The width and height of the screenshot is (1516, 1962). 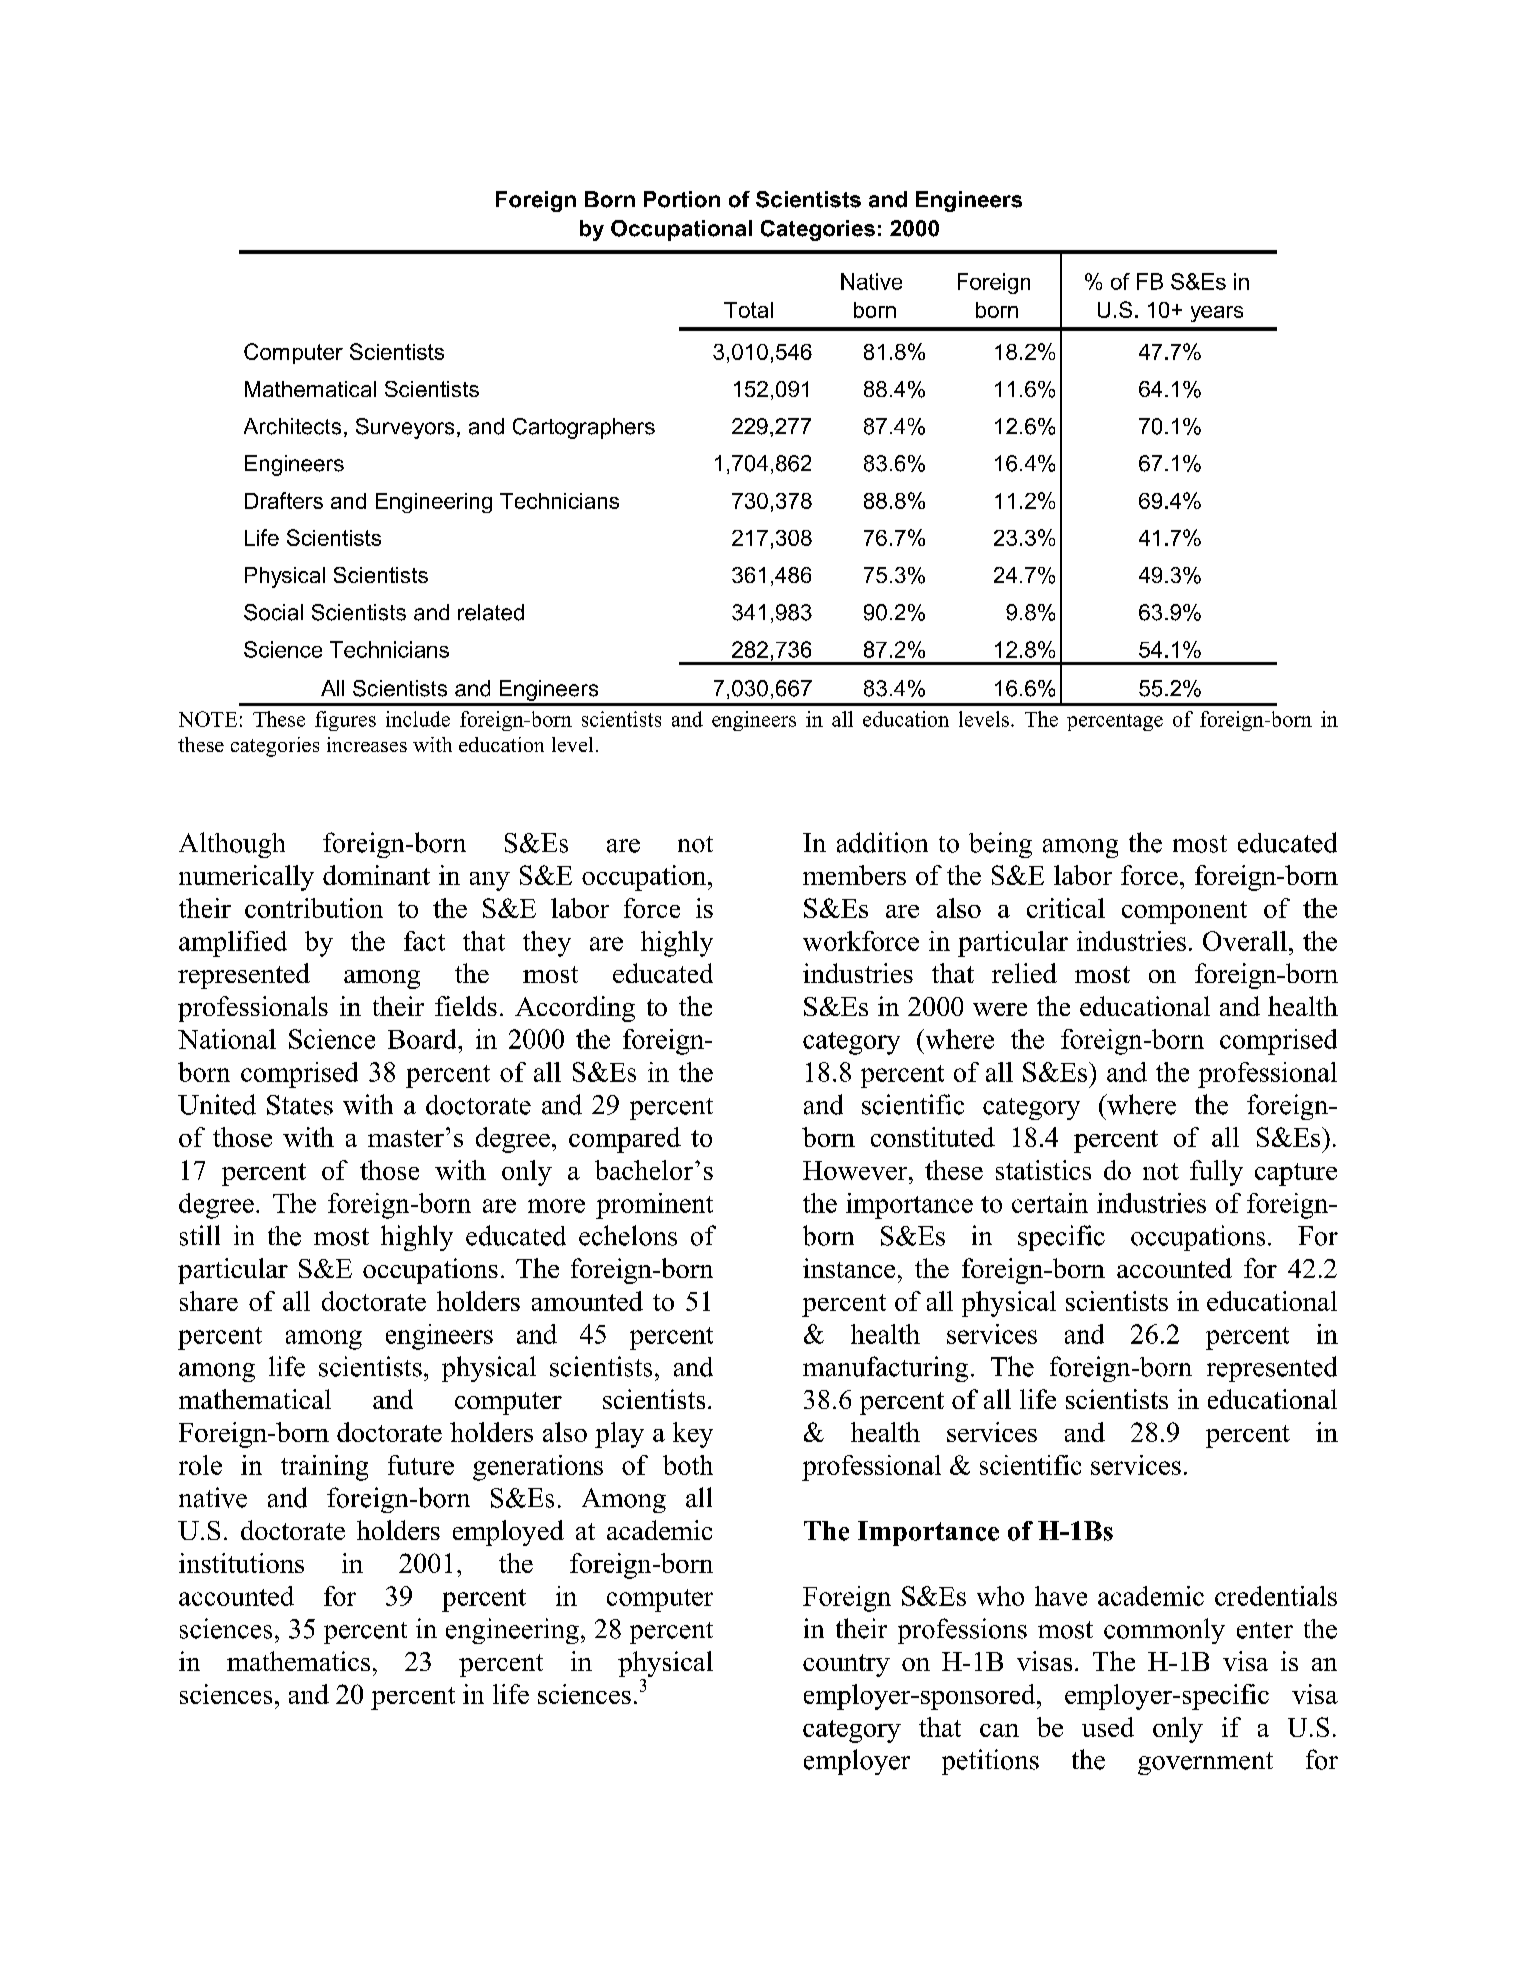 I want to click on related, so click(x=491, y=612).
